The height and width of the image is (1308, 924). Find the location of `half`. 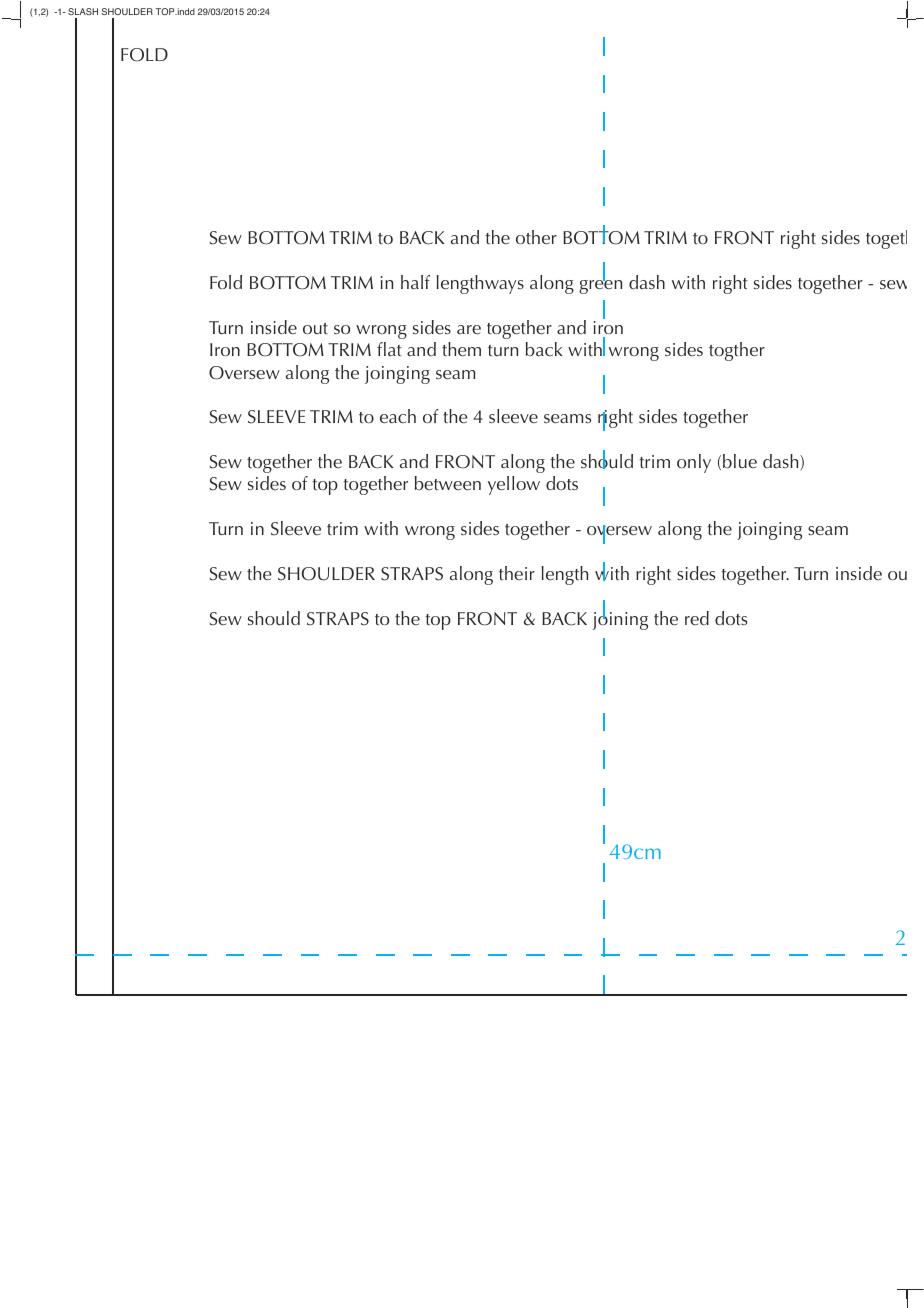

half is located at coordinates (415, 282).
